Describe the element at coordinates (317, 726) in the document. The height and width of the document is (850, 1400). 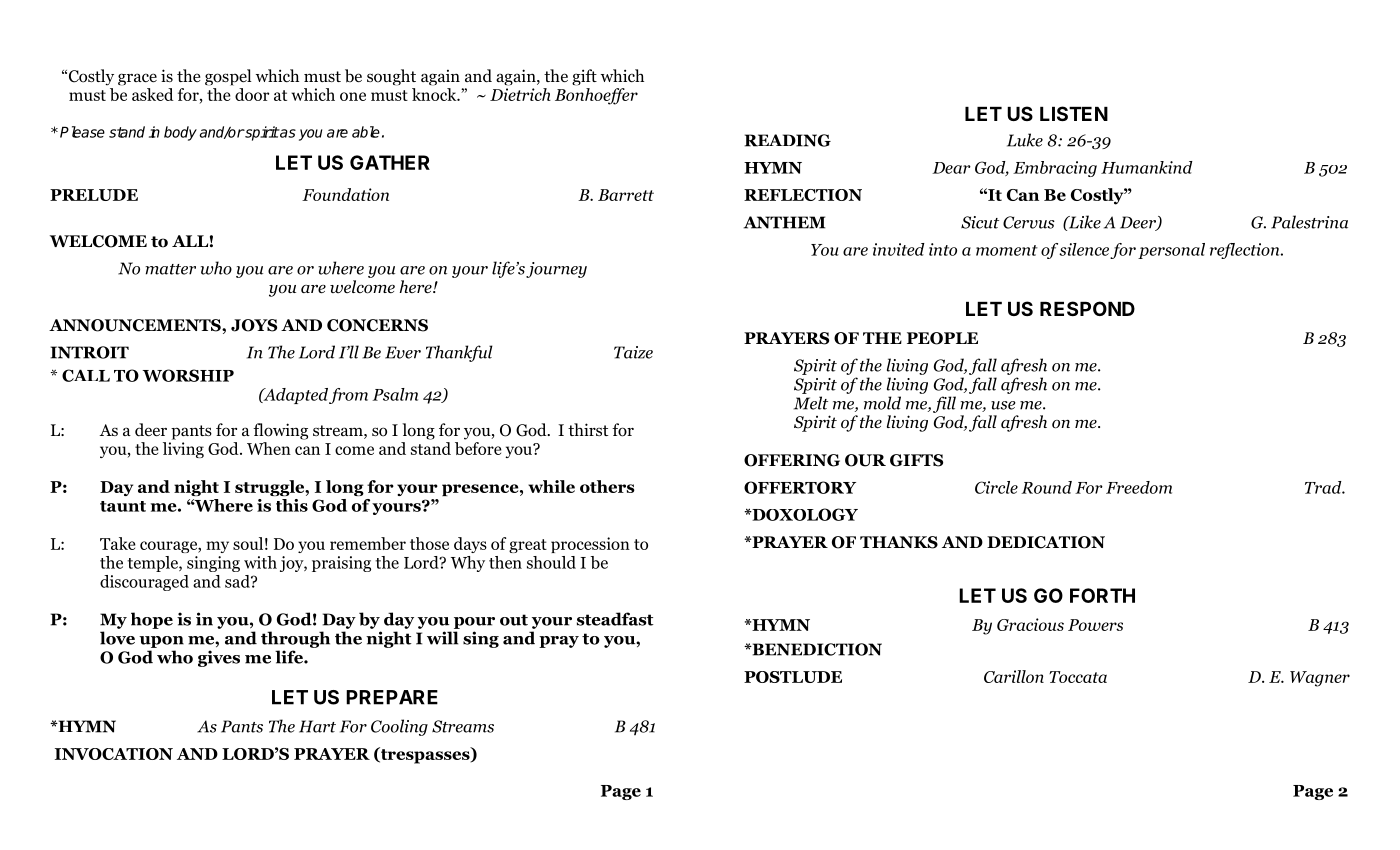
I see `Hart` at that location.
